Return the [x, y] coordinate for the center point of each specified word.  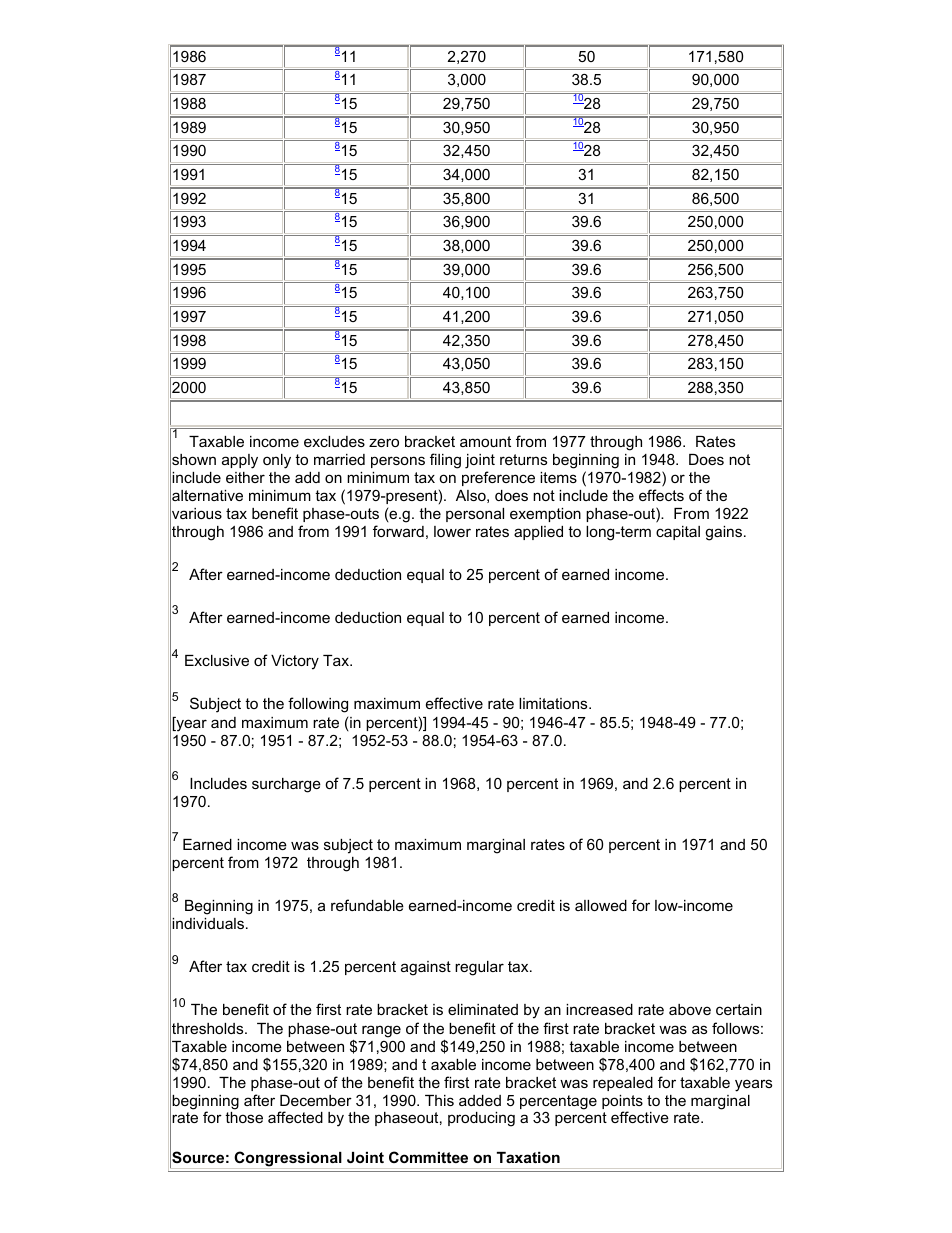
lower [452, 531]
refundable [367, 905]
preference [498, 478]
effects [661, 495]
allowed [601, 905]
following [318, 705]
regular [479, 968]
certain [739, 1009]
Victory [295, 662]
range [381, 1031]
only [277, 461]
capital [678, 533]
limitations [554, 703]
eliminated [483, 1009]
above [690, 1009]
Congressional [288, 1160]
